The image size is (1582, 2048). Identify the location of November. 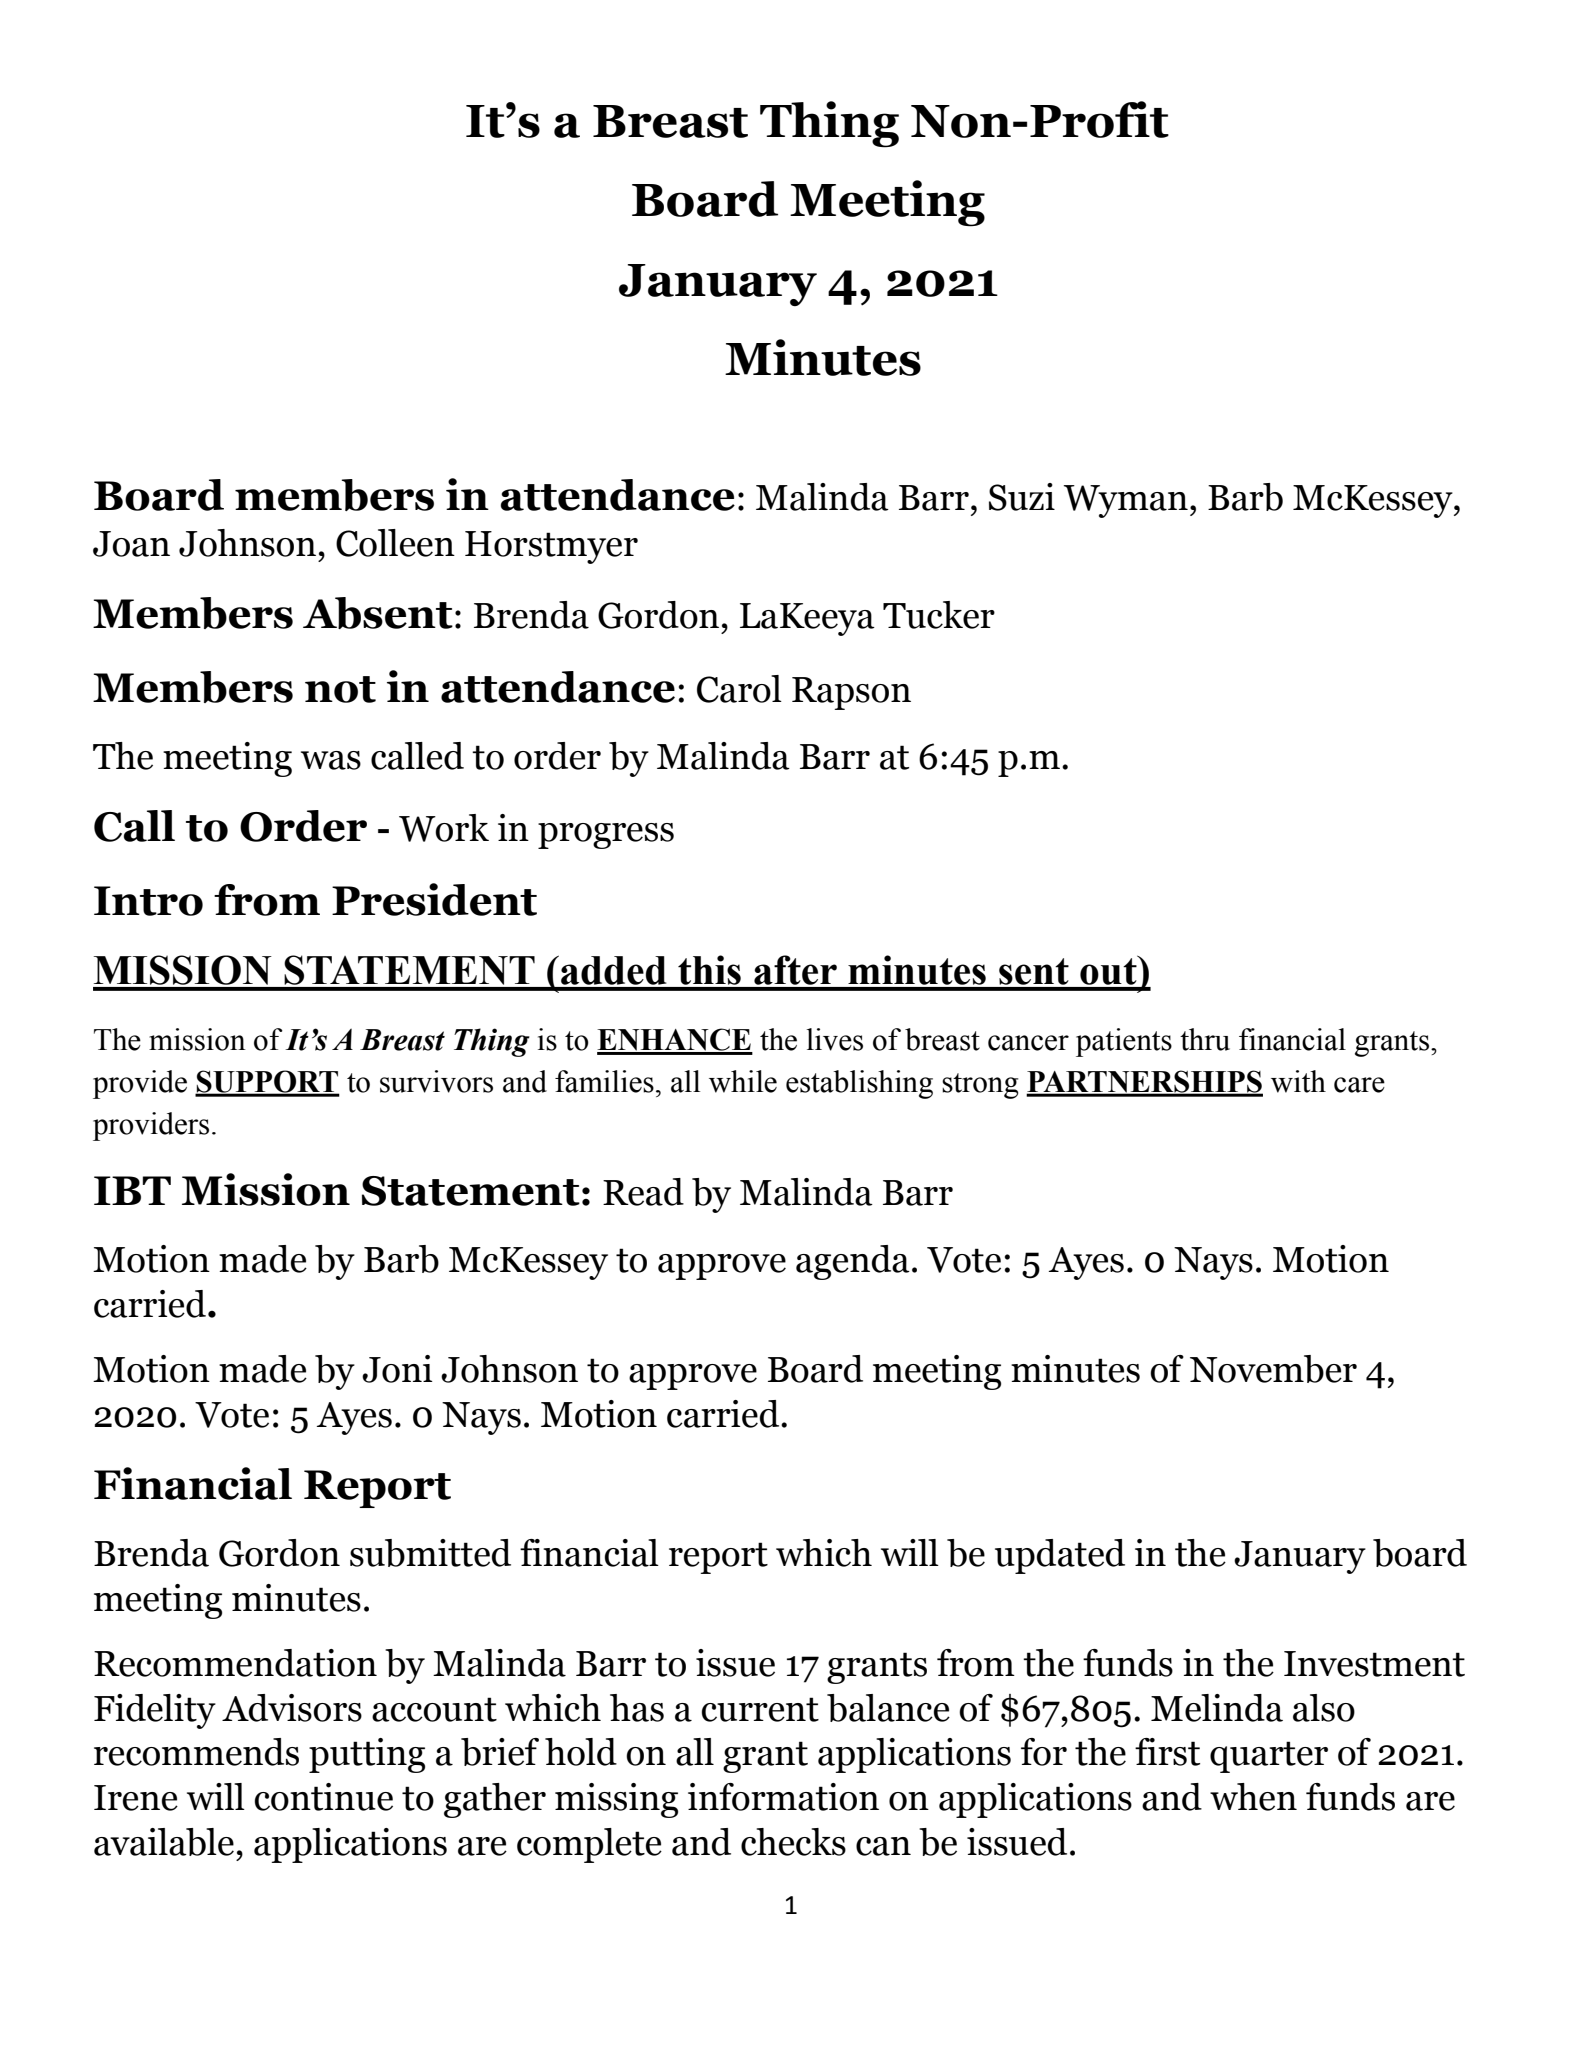
(1273, 1369).
